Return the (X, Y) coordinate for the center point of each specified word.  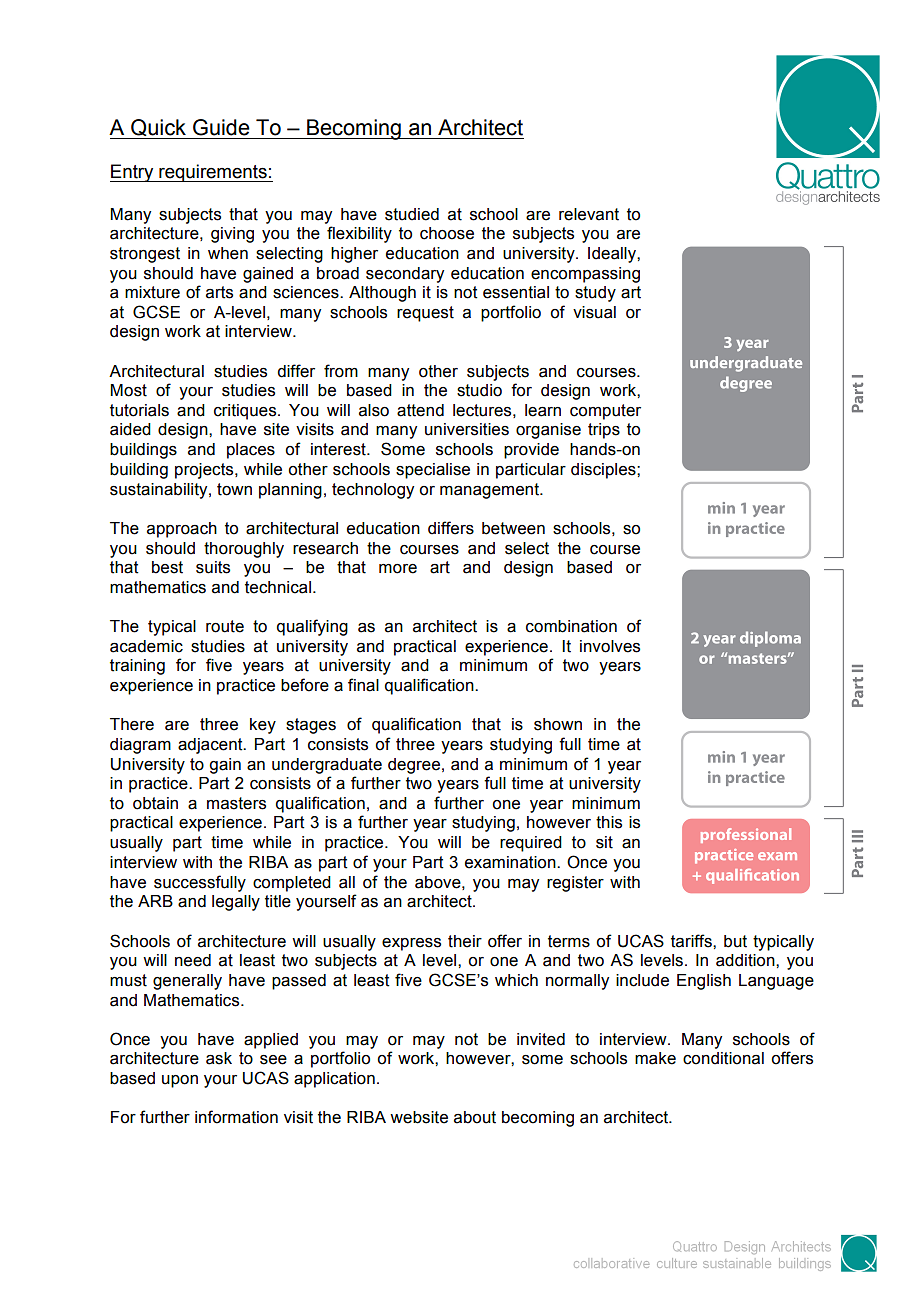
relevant (589, 214)
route (225, 626)
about (475, 1117)
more (398, 569)
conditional (723, 1058)
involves (610, 646)
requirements (213, 173)
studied (412, 214)
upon (180, 1081)
